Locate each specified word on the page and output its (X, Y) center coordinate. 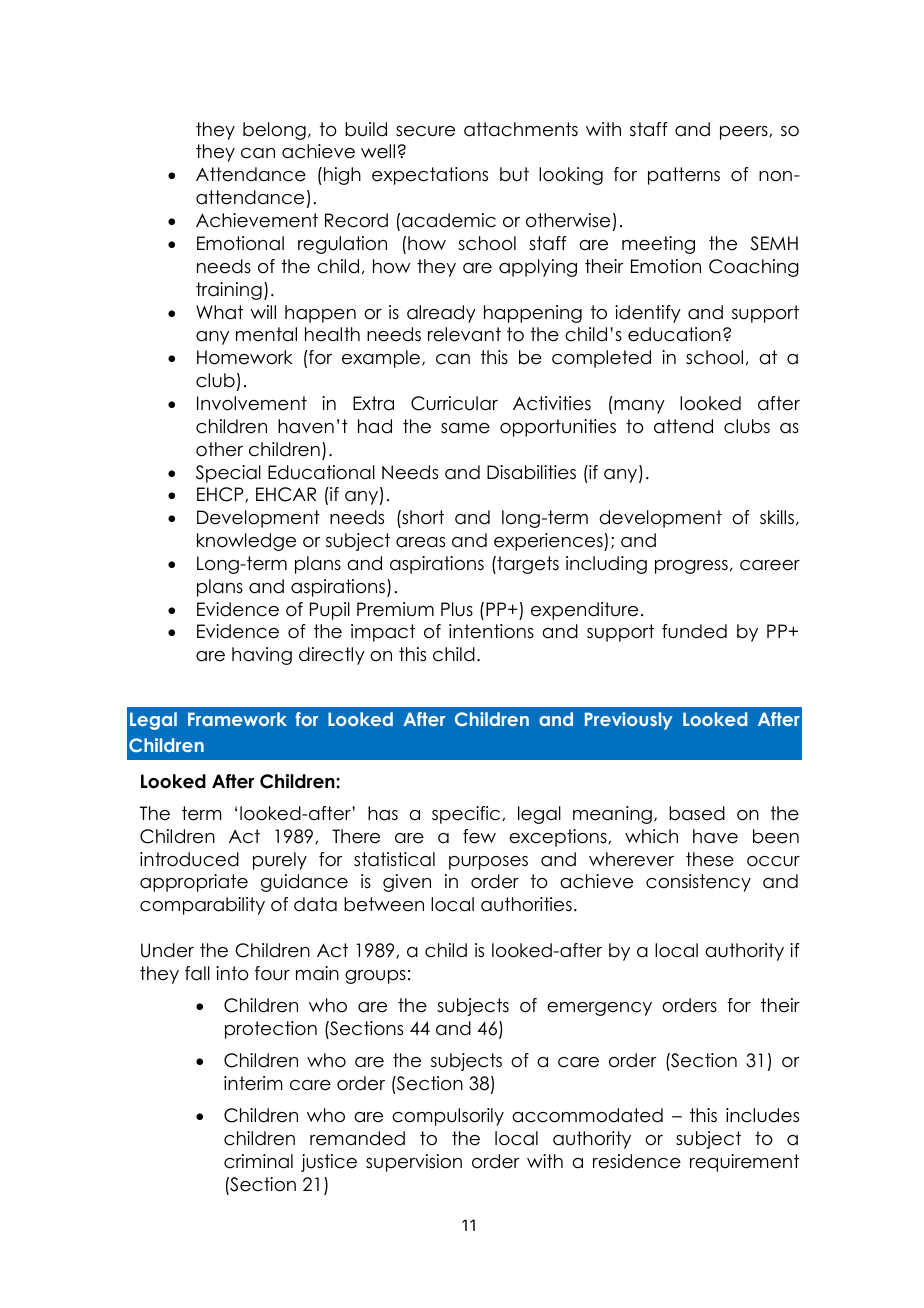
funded (694, 631)
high (342, 176)
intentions (491, 631)
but (514, 174)
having (262, 656)
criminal (258, 1161)
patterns (684, 176)
